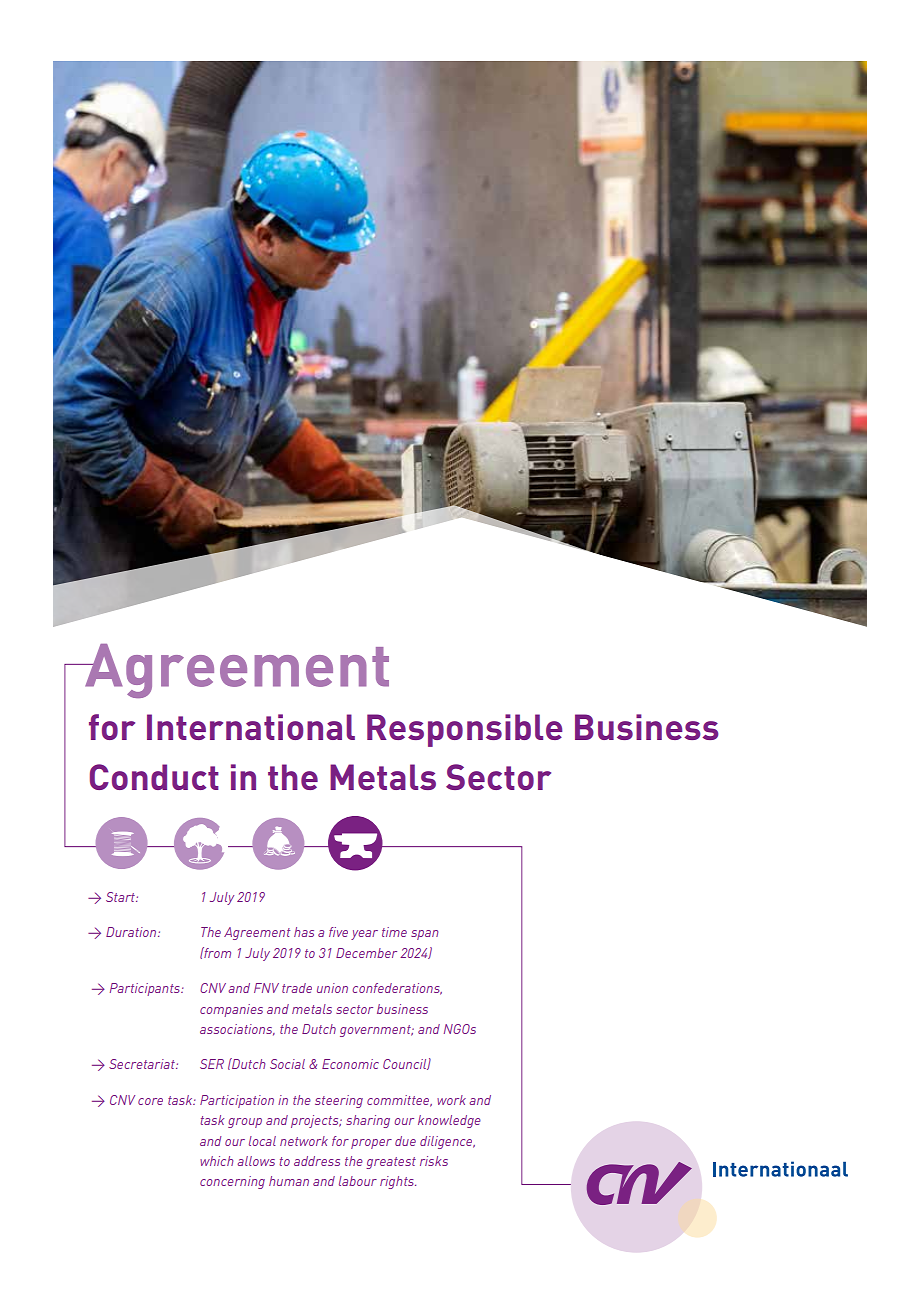 This screenshot has width=924, height=1308. Describe the element at coordinates (464, 730) in the screenshot. I see `Responsible` at that location.
